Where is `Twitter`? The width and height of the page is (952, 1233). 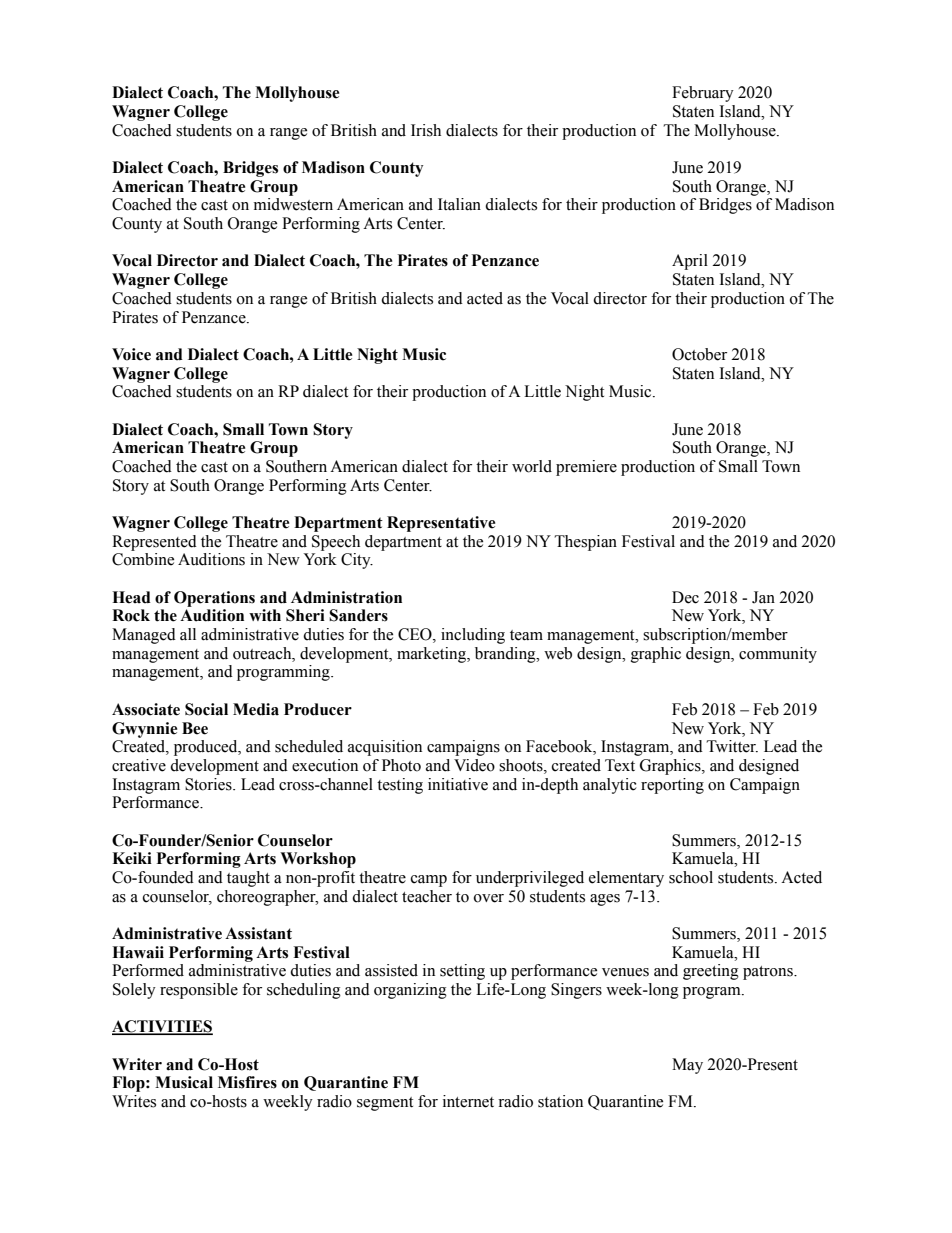
Twitter is located at coordinates (732, 746).
